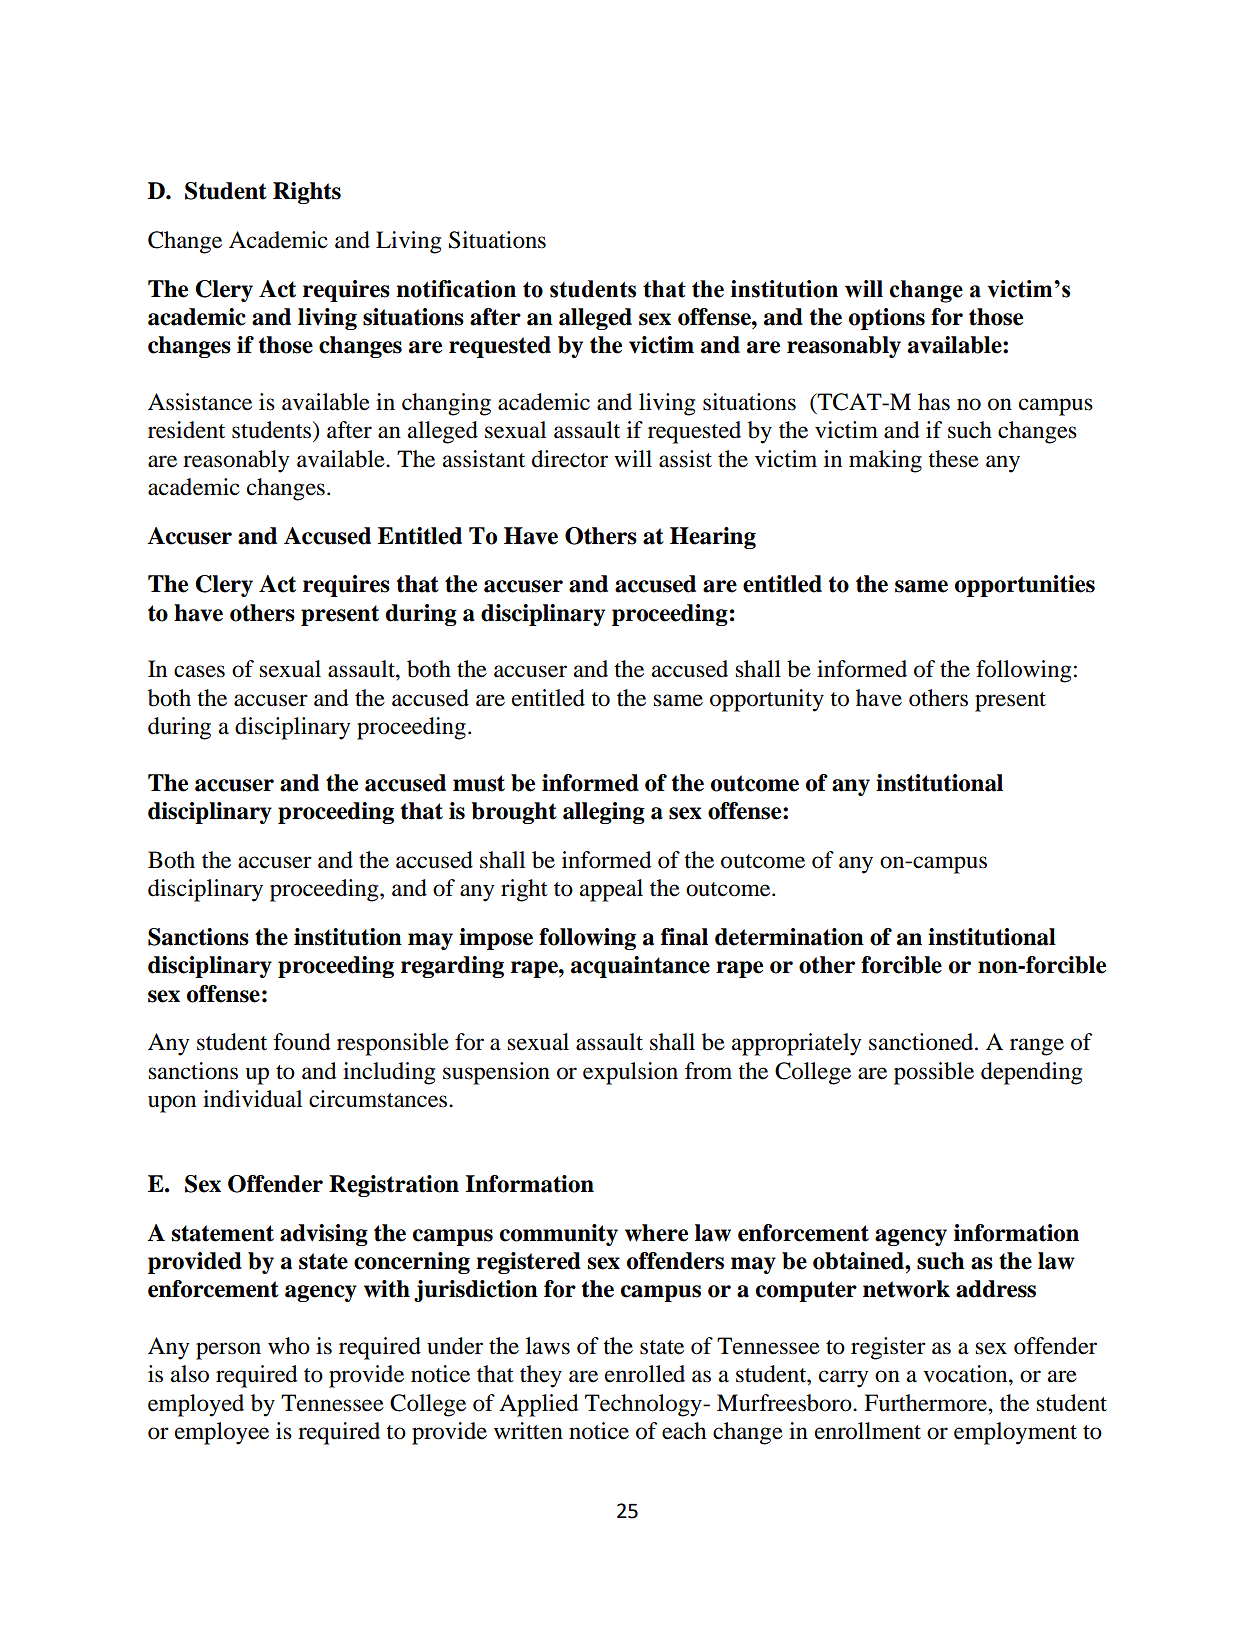 This screenshot has width=1255, height=1625. Describe the element at coordinates (456, 289) in the screenshot. I see `notification` at that location.
